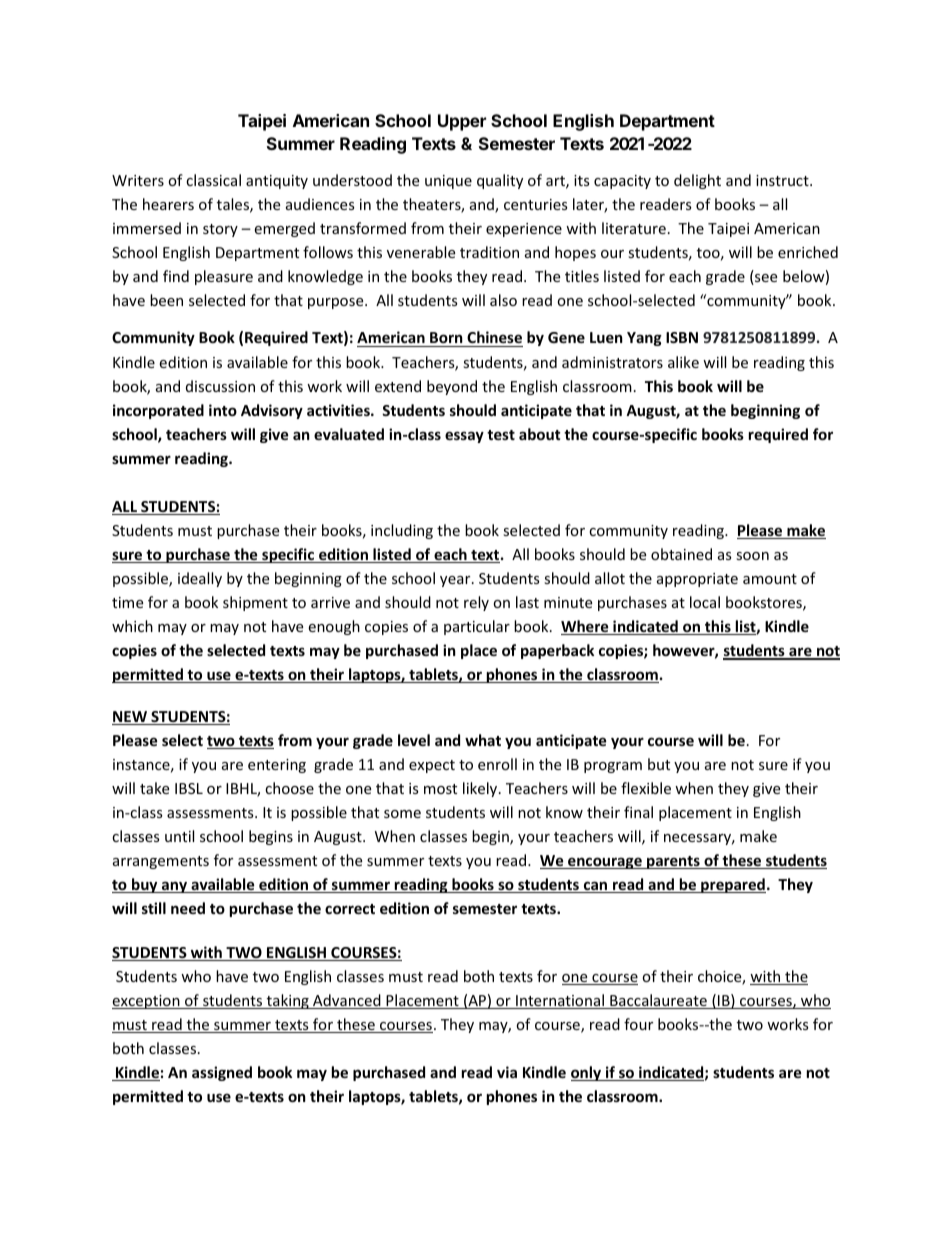 This screenshot has height=1233, width=952. I want to click on entering, so click(277, 766).
